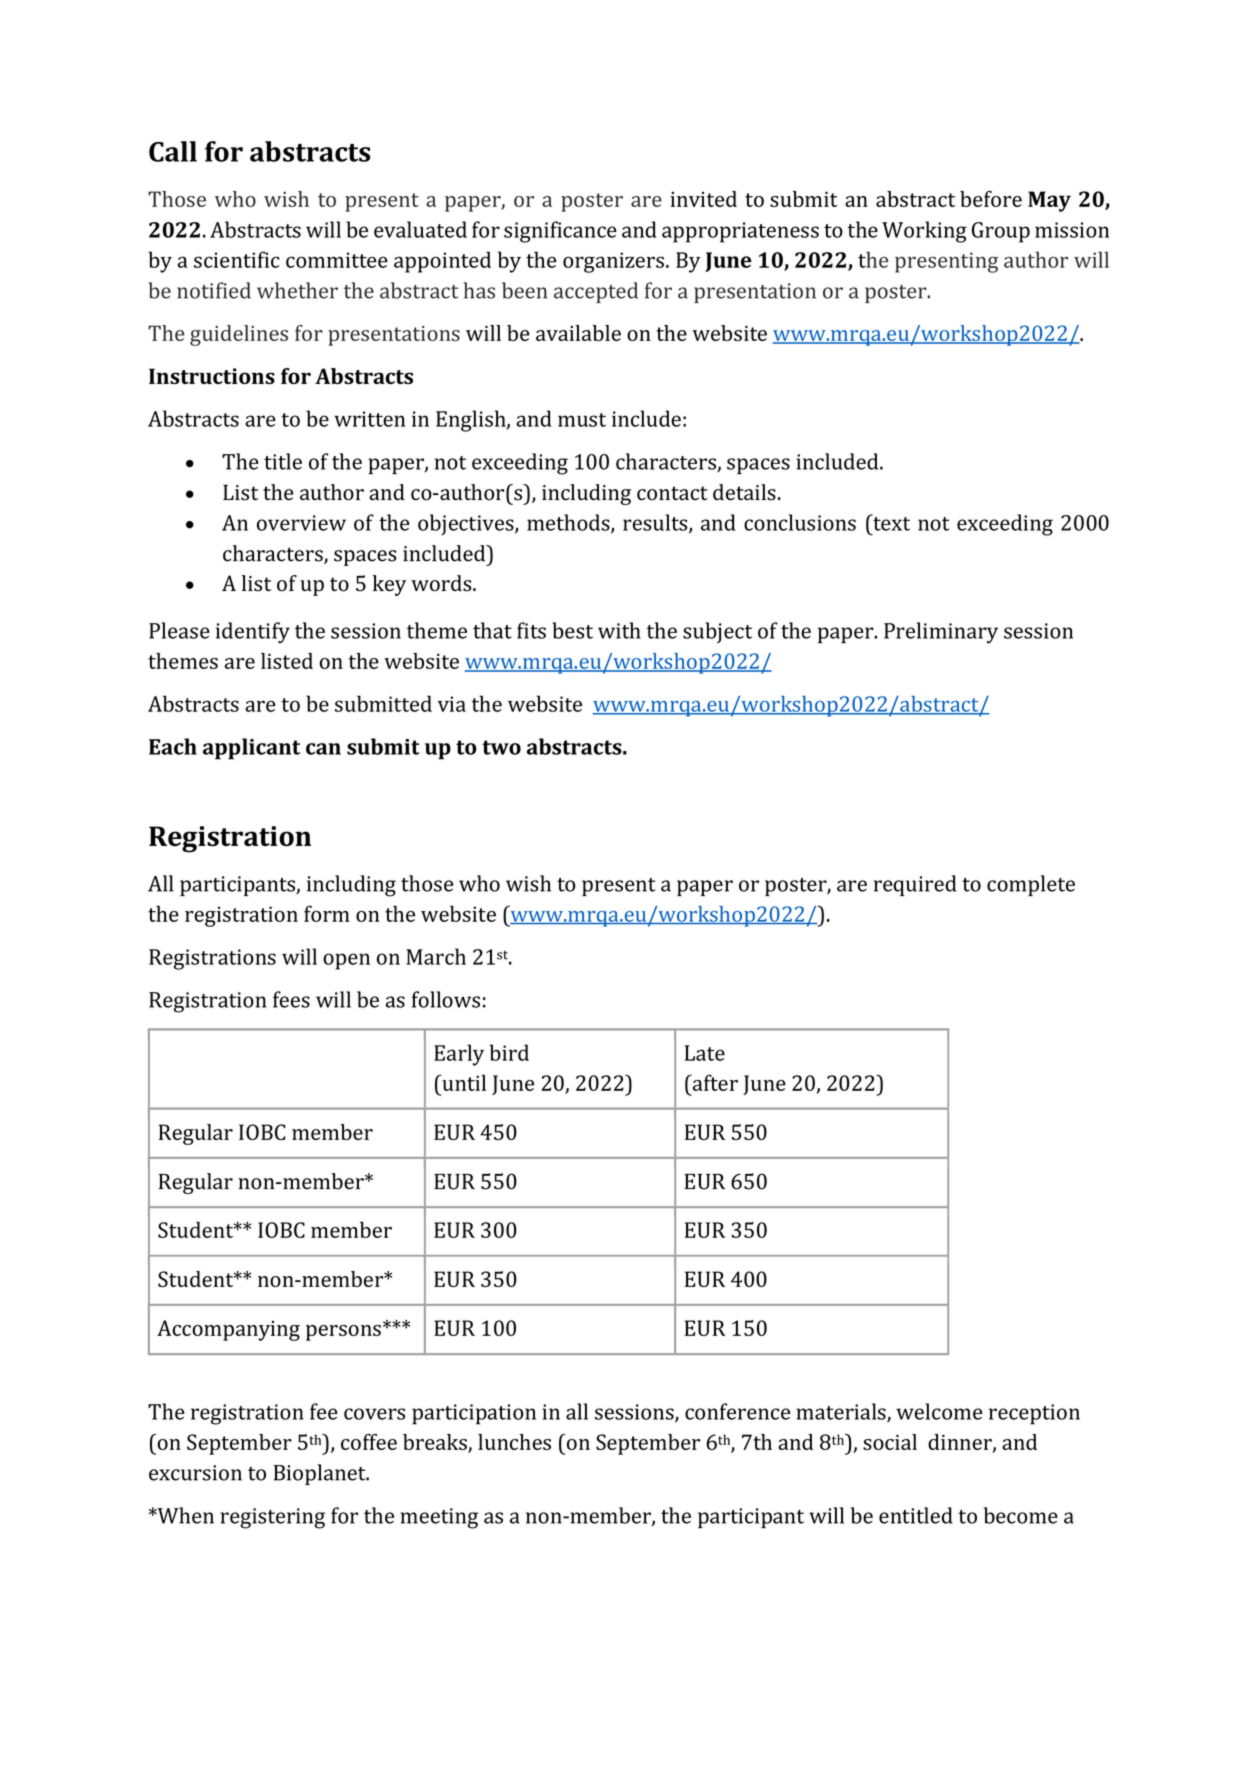 Image resolution: width=1257 pixels, height=1778 pixels. Describe the element at coordinates (237, 259) in the document. I see `scientific` at that location.
